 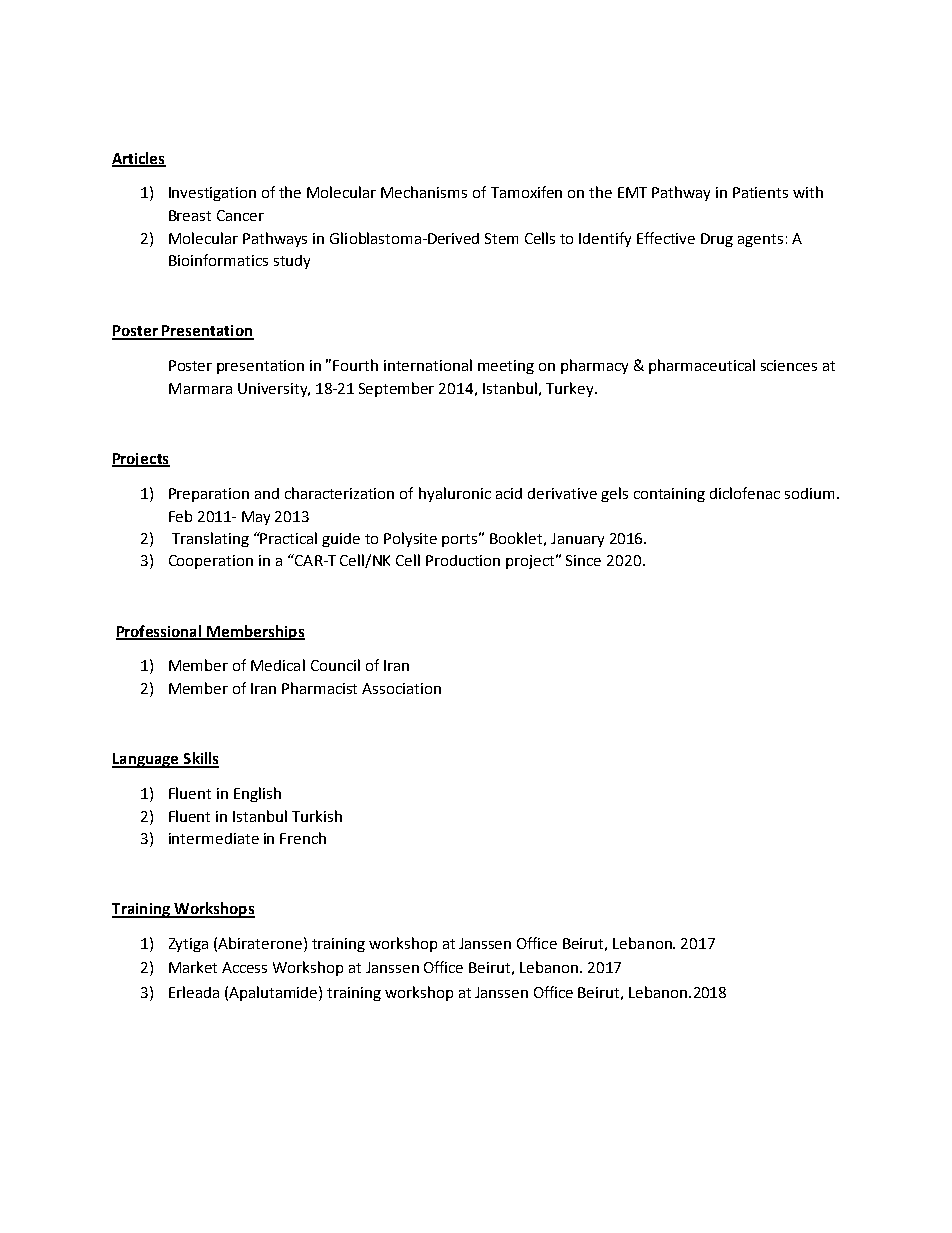 I want to click on Cooperation, so click(x=211, y=562).
